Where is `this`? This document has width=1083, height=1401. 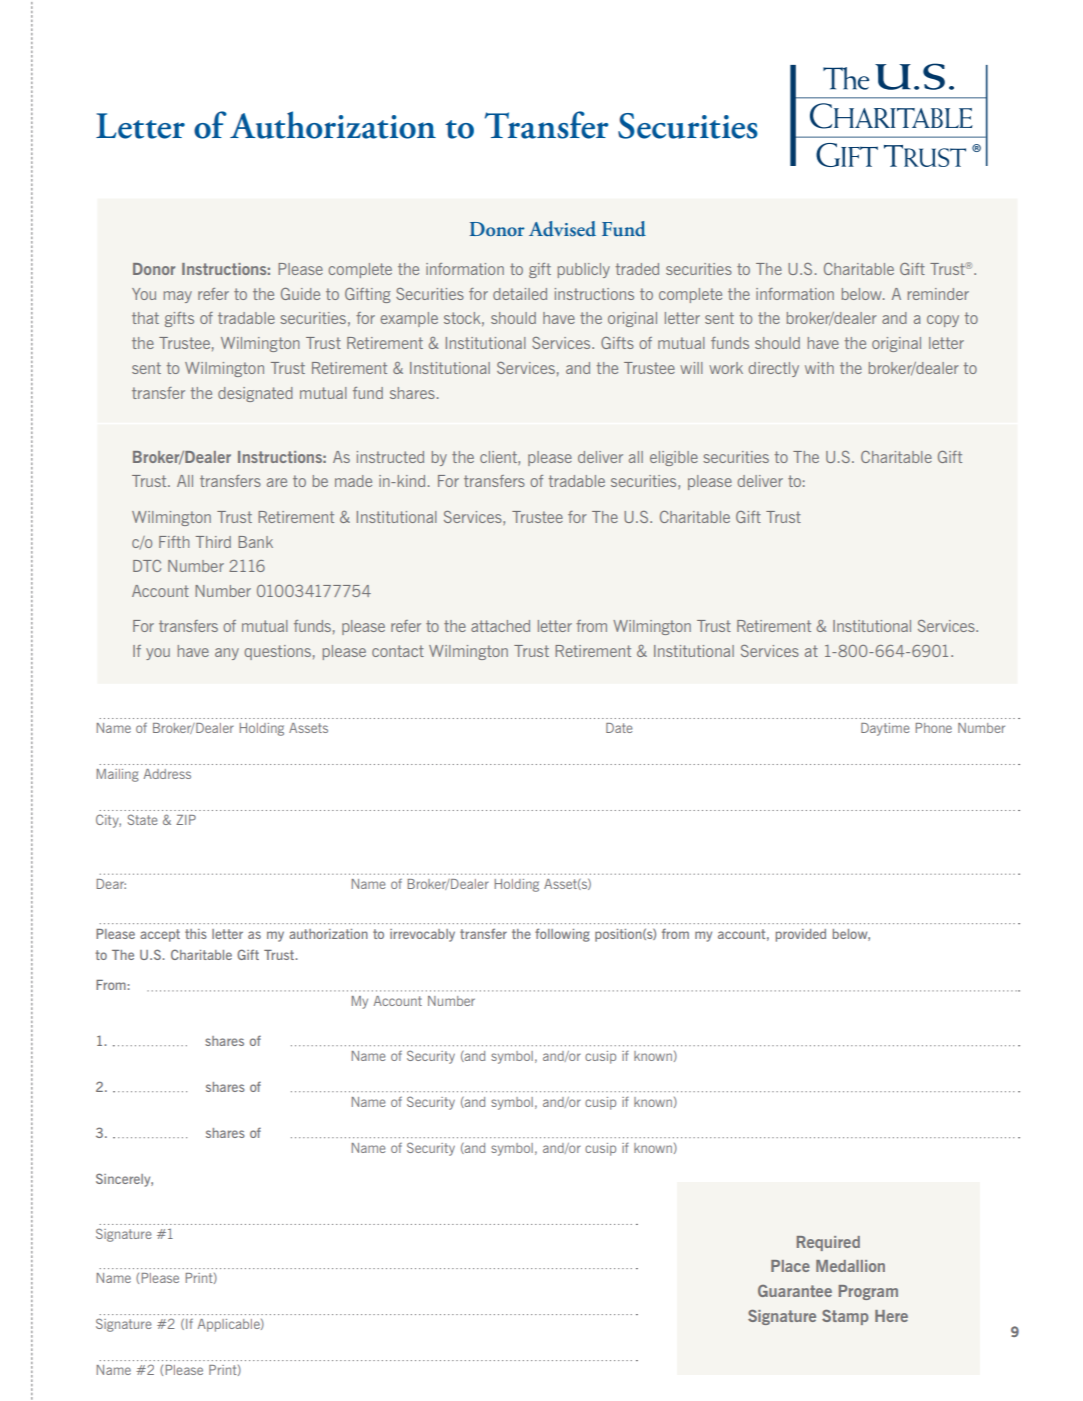
this is located at coordinates (196, 934).
